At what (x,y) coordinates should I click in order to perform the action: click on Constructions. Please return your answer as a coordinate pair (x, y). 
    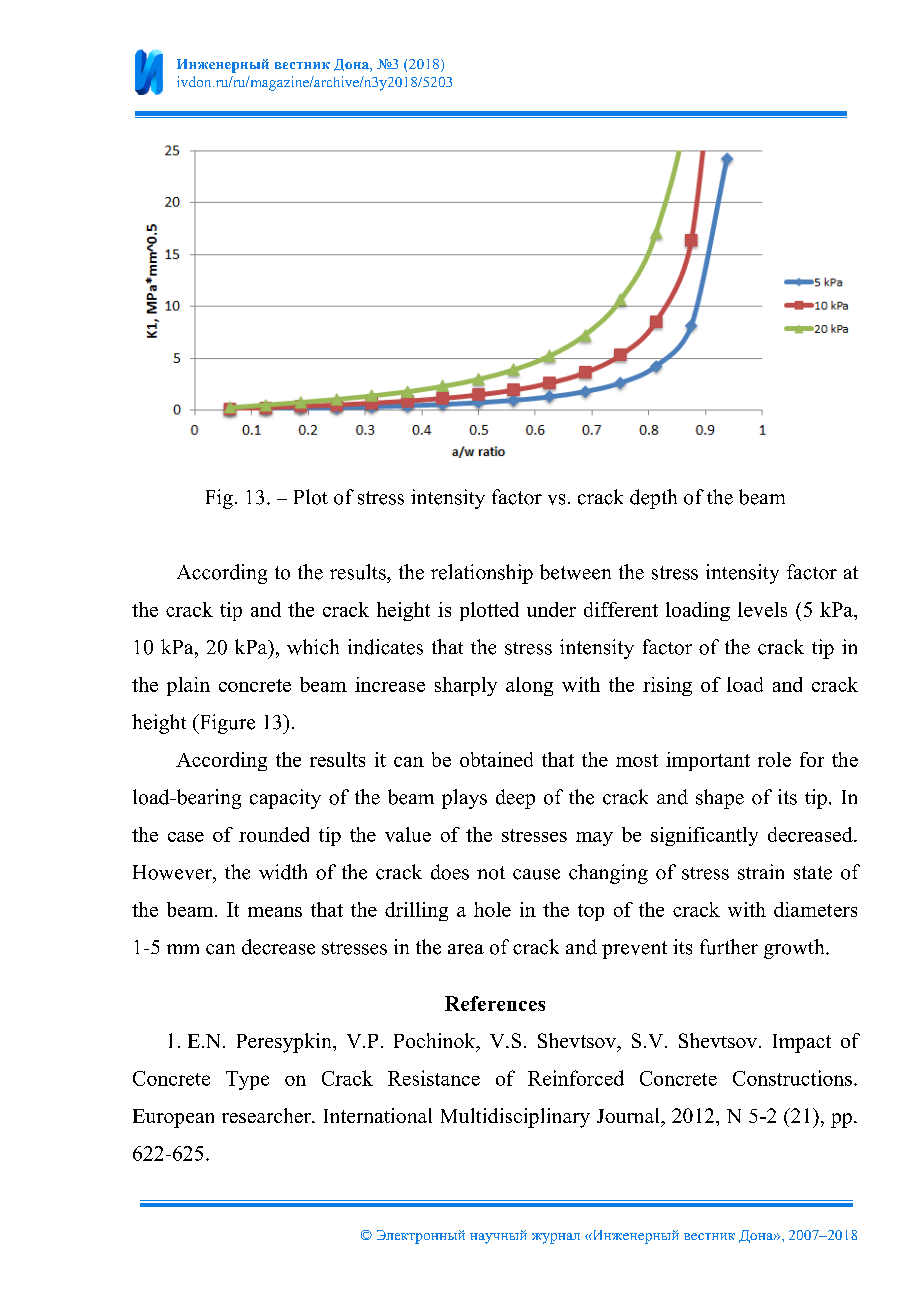
    Looking at the image, I should click on (792, 1078).
